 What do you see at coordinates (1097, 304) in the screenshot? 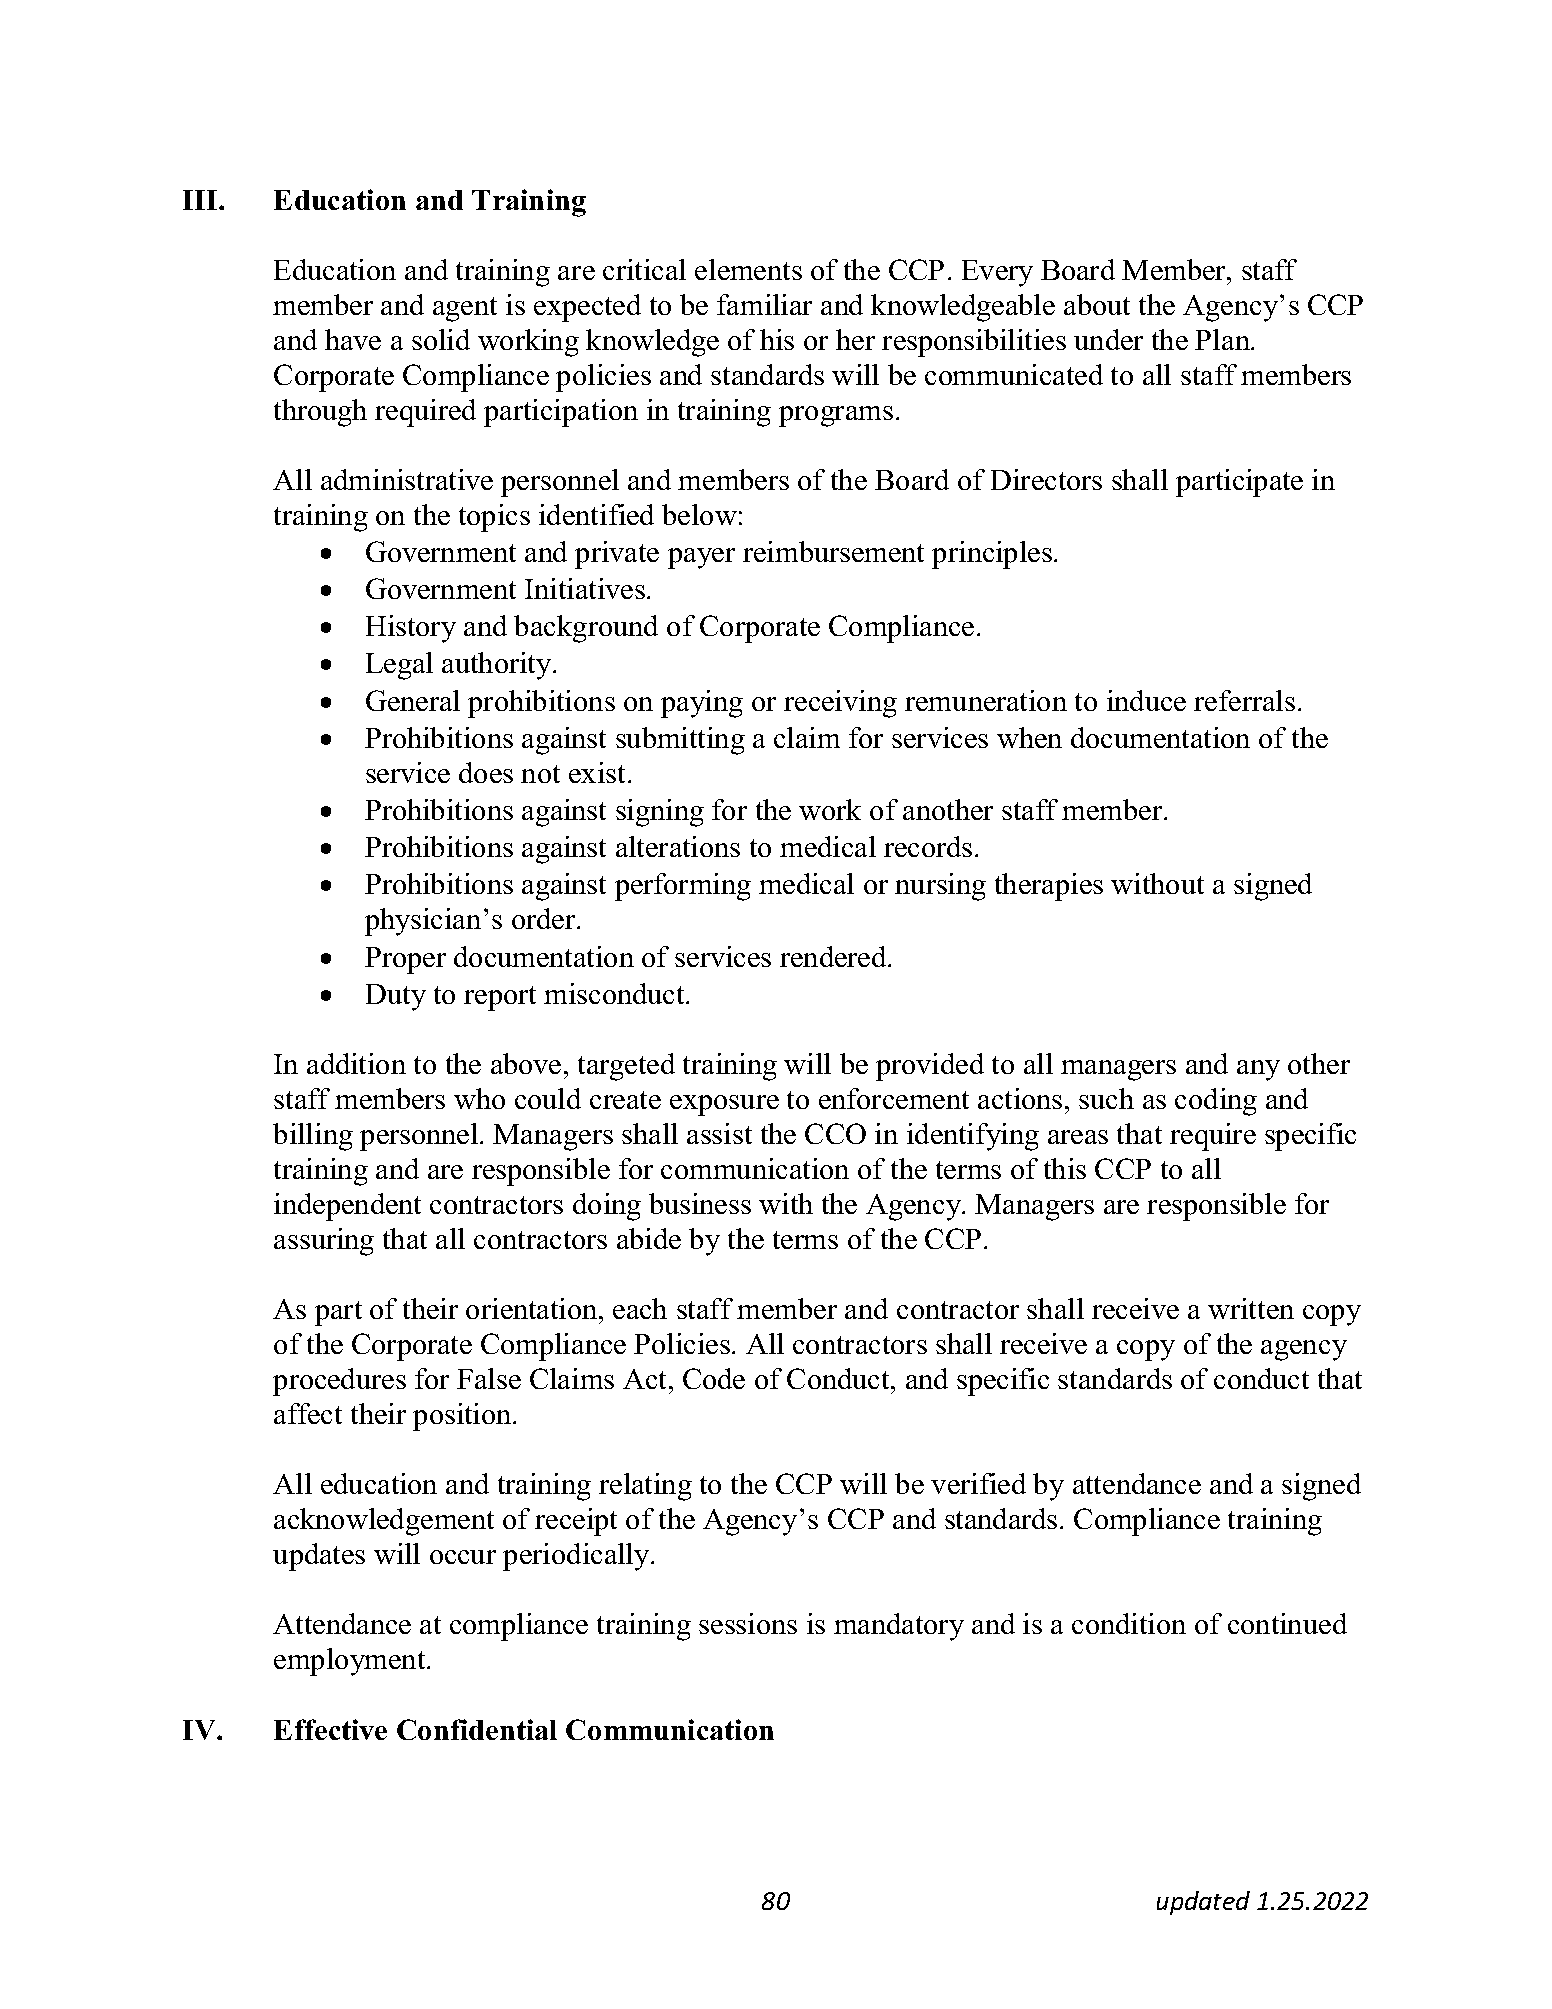
I see `about` at bounding box center [1097, 304].
